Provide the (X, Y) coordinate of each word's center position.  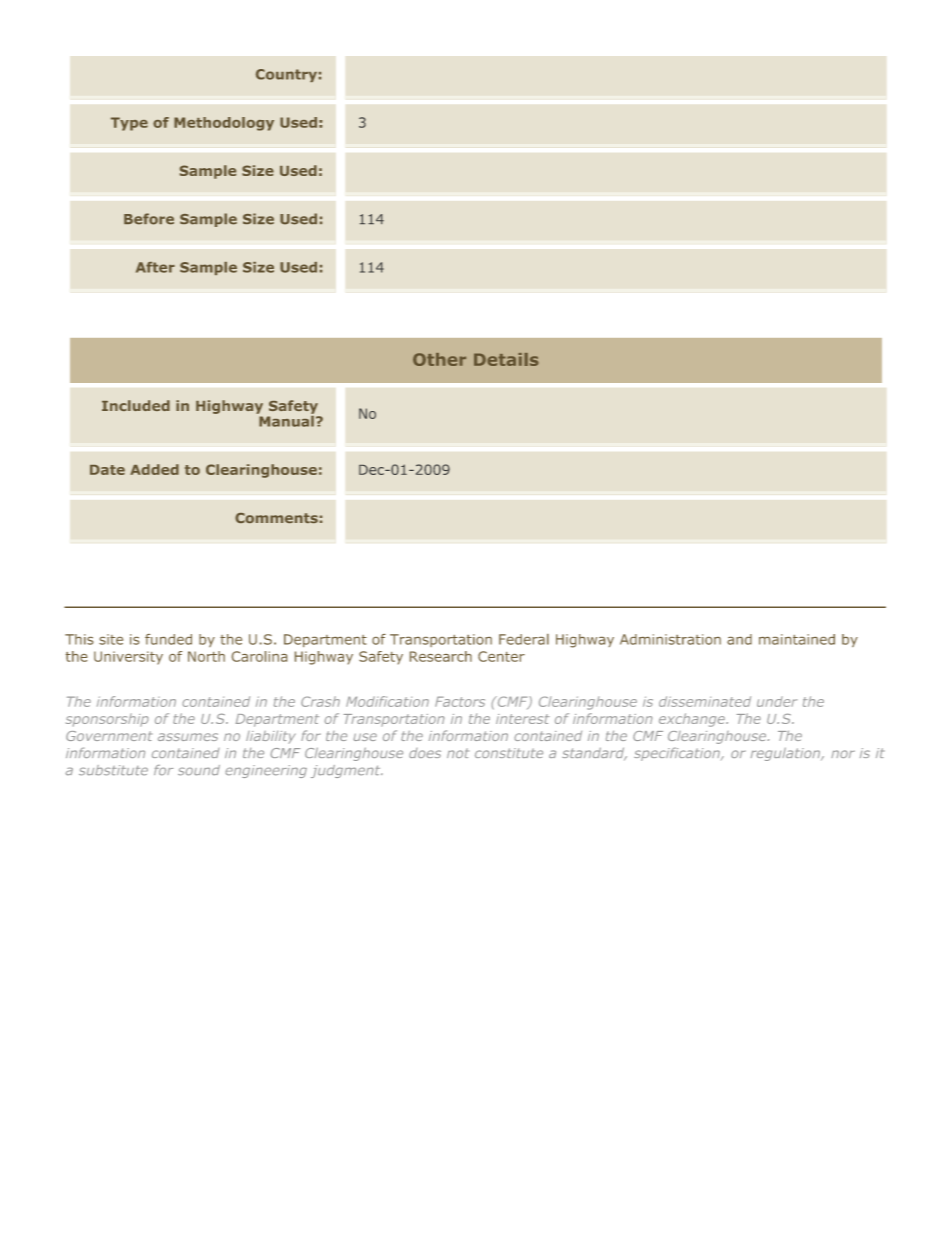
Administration (670, 639)
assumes (188, 737)
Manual (285, 420)
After (155, 267)
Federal (524, 639)
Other (439, 359)
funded (168, 639)
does (425, 753)
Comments (276, 518)
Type (129, 124)
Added (154, 469)
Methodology (224, 124)
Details (506, 359)
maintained (797, 639)
